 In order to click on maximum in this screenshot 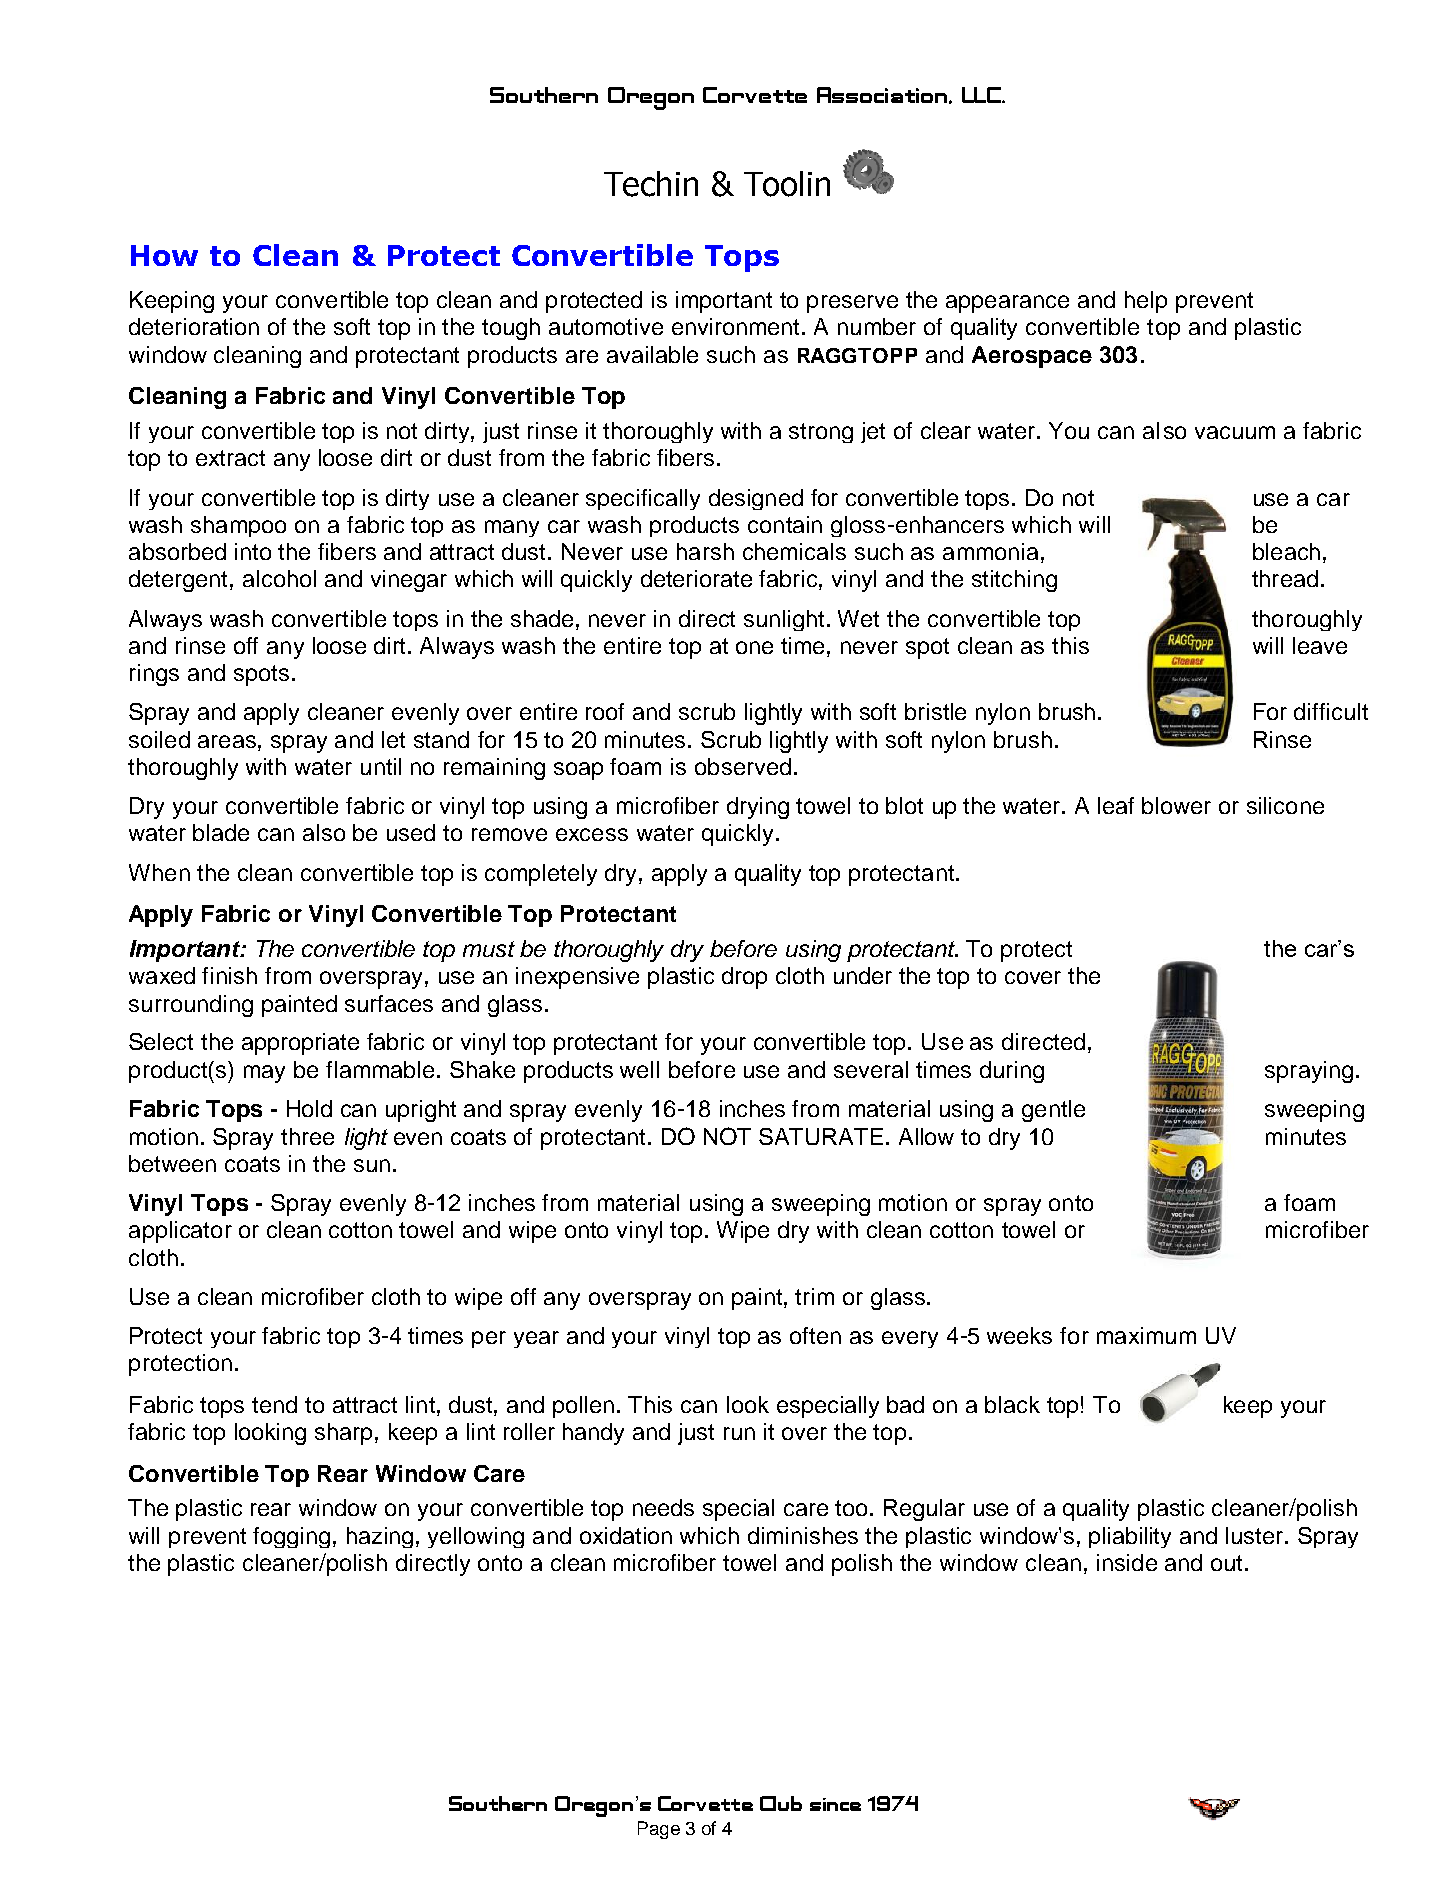, I will do `click(1146, 1335)`.
